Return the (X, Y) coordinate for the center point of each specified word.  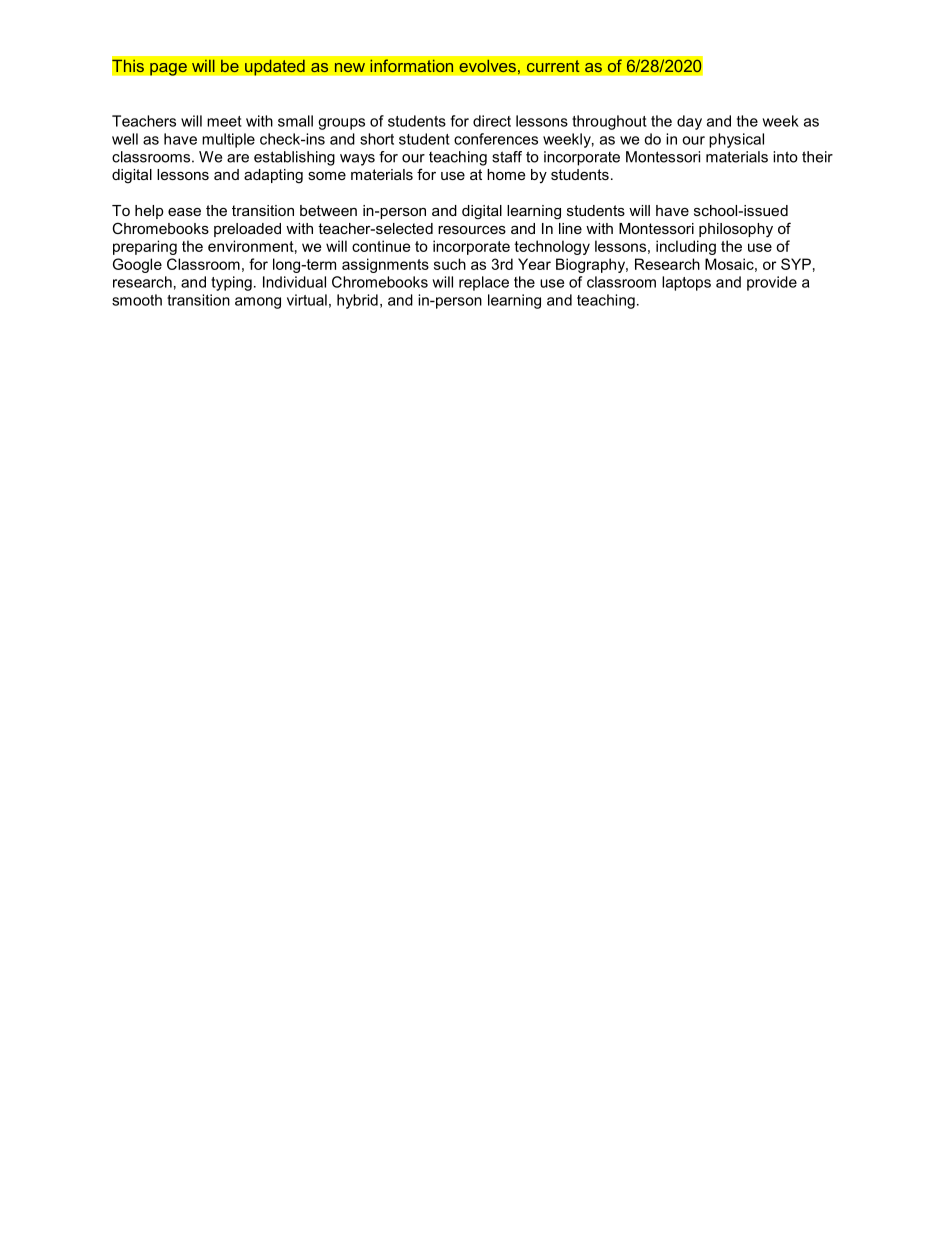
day (689, 122)
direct (492, 121)
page (168, 69)
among (258, 303)
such (450, 264)
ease (184, 212)
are (238, 158)
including (686, 247)
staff (507, 157)
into (785, 157)
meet (224, 121)
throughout (609, 122)
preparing (145, 247)
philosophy (736, 230)
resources (472, 230)
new (350, 67)
